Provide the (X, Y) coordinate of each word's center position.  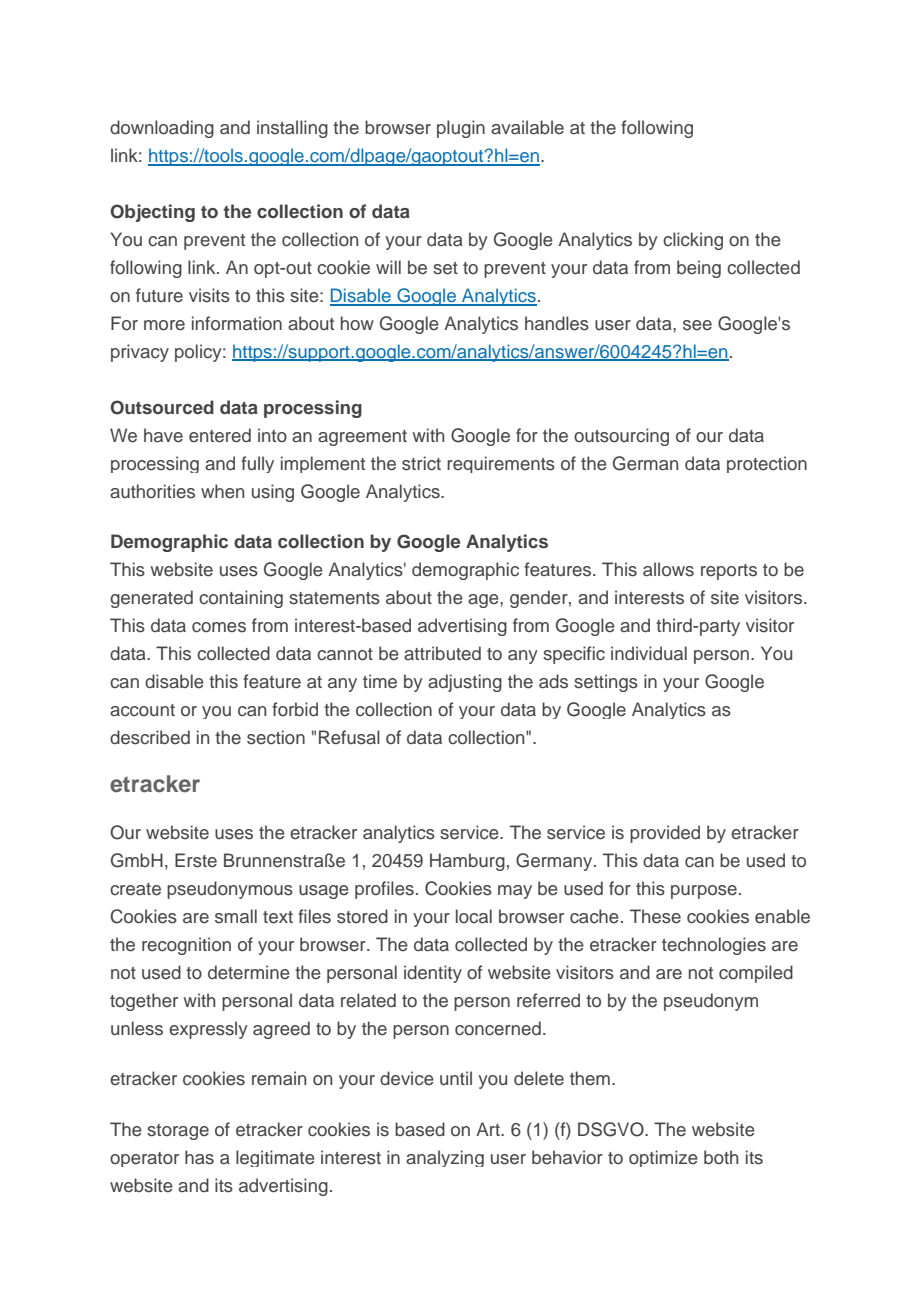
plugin (461, 129)
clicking (693, 241)
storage (178, 1132)
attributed (442, 653)
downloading (162, 129)
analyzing (445, 1158)
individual (649, 653)
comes (219, 627)
